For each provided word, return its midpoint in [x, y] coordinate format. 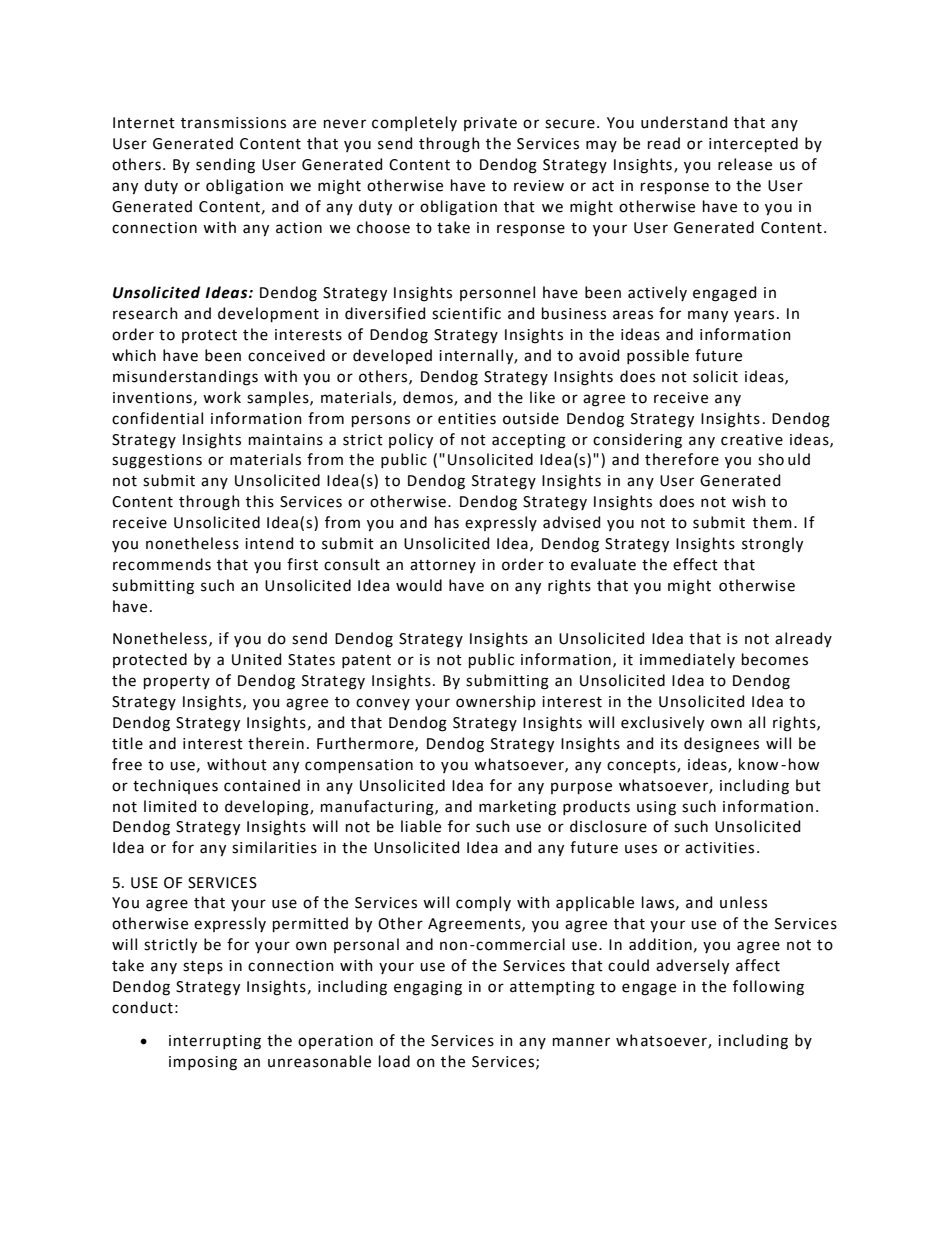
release [745, 164]
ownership [496, 702]
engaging [428, 988]
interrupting [215, 1042]
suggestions [157, 461]
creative [752, 440]
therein [276, 743]
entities [467, 419]
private [490, 124]
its [669, 744]
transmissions [233, 123]
